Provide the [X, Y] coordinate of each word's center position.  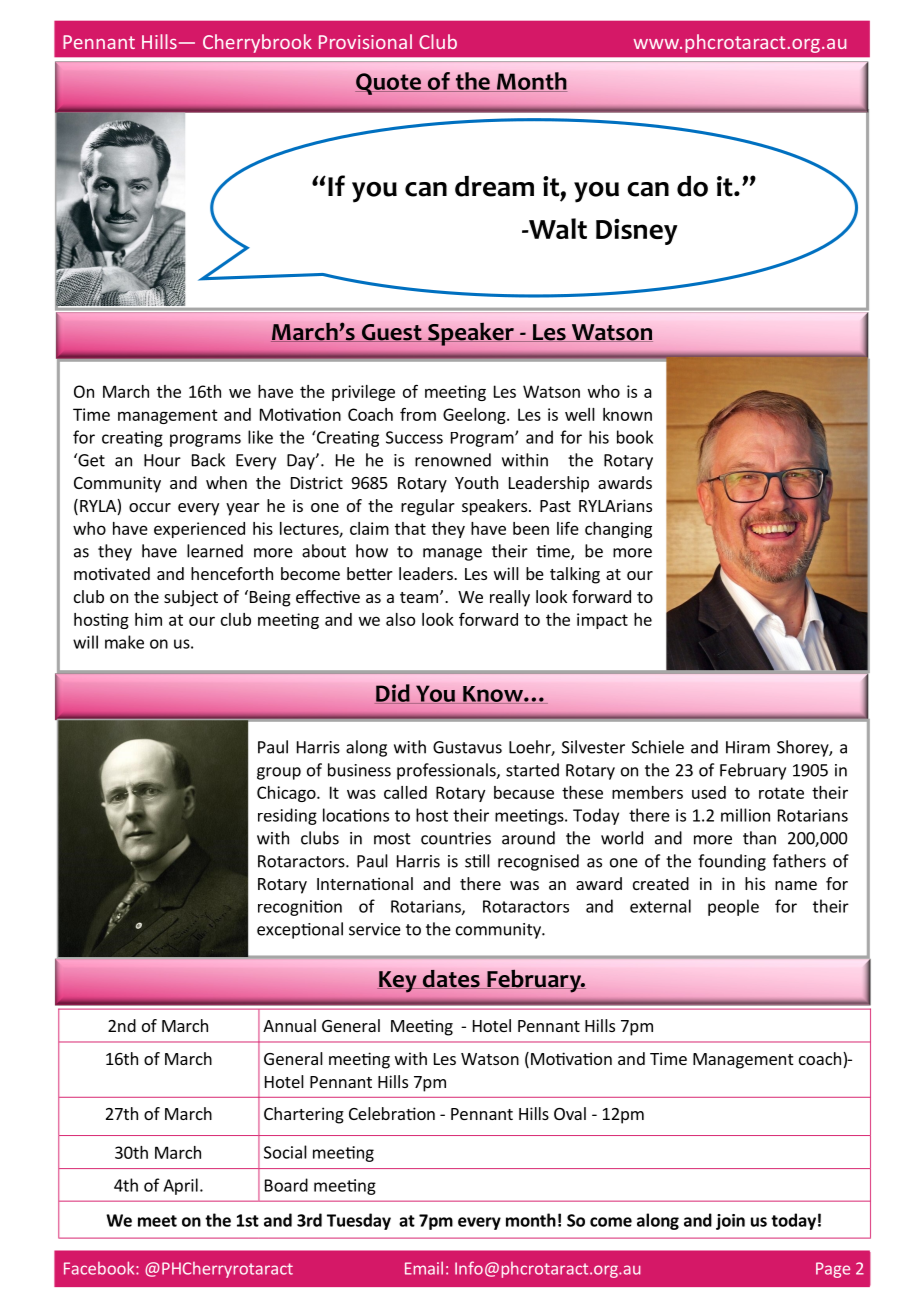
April [180, 1186]
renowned [453, 460]
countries [456, 838]
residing [287, 816]
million [745, 815]
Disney [637, 232]
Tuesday [359, 1221]
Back [208, 460]
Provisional [365, 41]
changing [618, 530]
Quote [389, 84]
